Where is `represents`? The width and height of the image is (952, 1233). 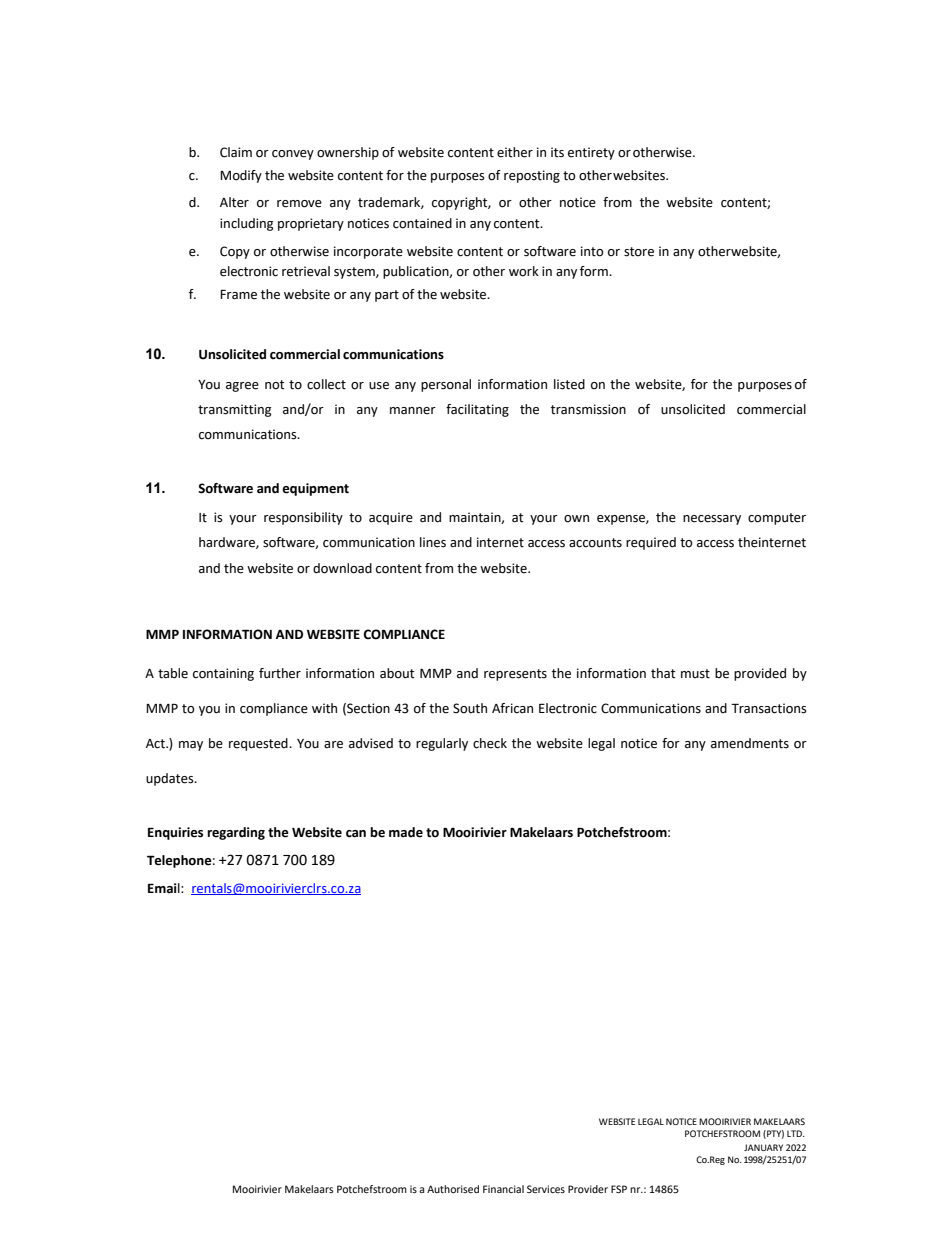
represents is located at coordinates (515, 675).
